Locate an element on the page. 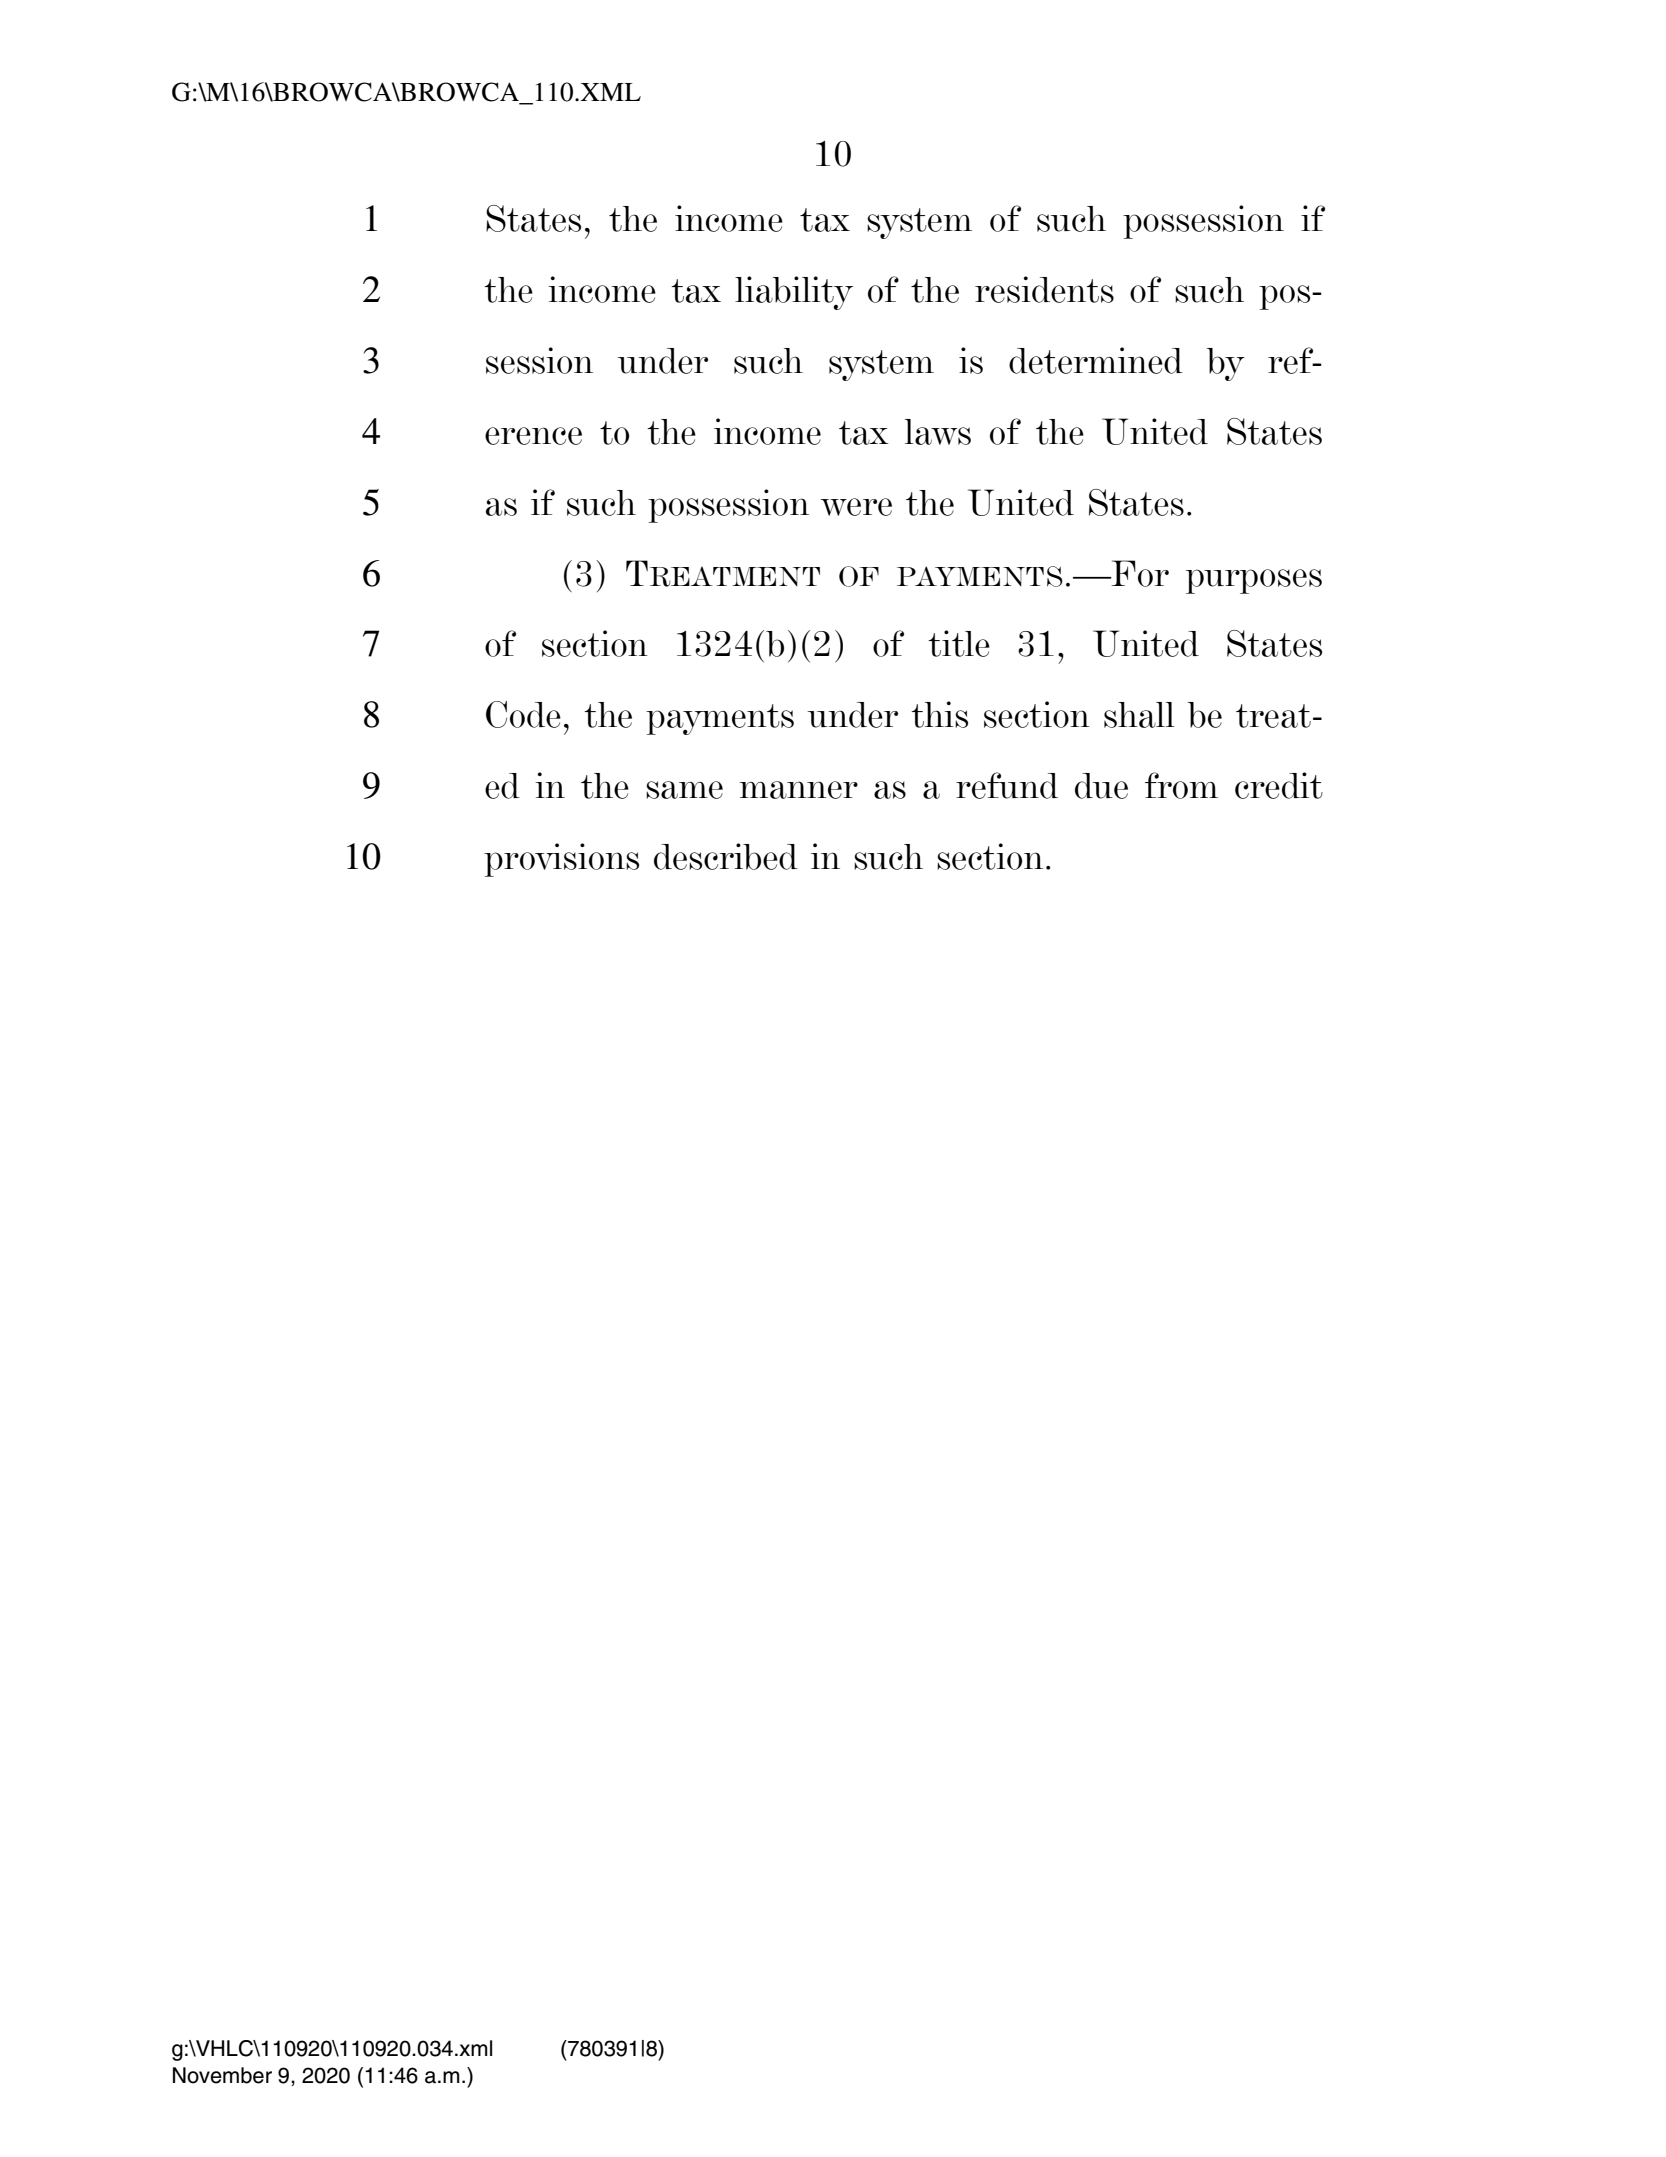 Image resolution: width=1666 pixels, height=2157 pixels. provisions is located at coordinates (561, 860).
